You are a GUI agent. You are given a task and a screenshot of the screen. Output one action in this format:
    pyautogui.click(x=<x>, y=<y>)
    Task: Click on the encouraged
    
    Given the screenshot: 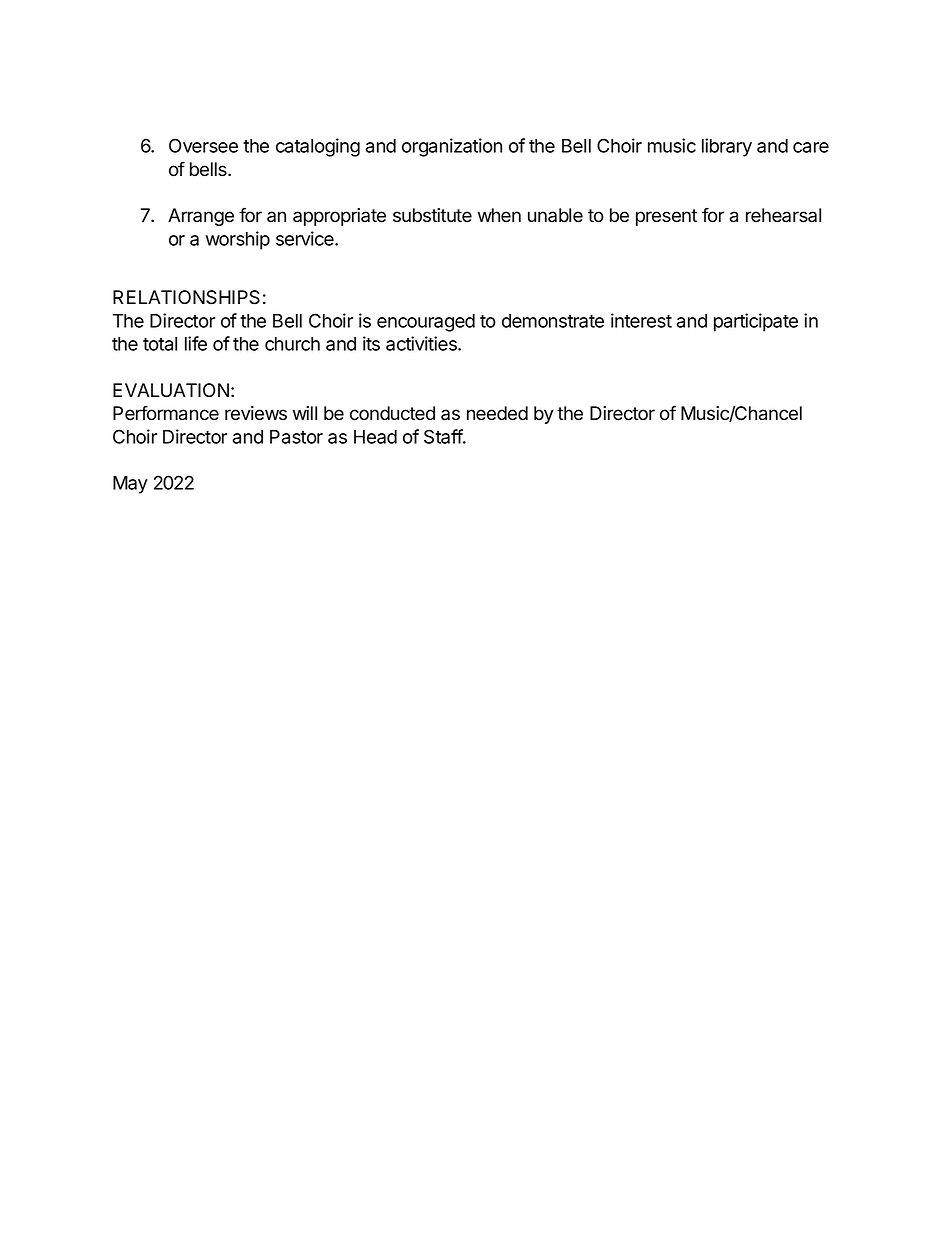 What is the action you would take?
    pyautogui.click(x=426, y=323)
